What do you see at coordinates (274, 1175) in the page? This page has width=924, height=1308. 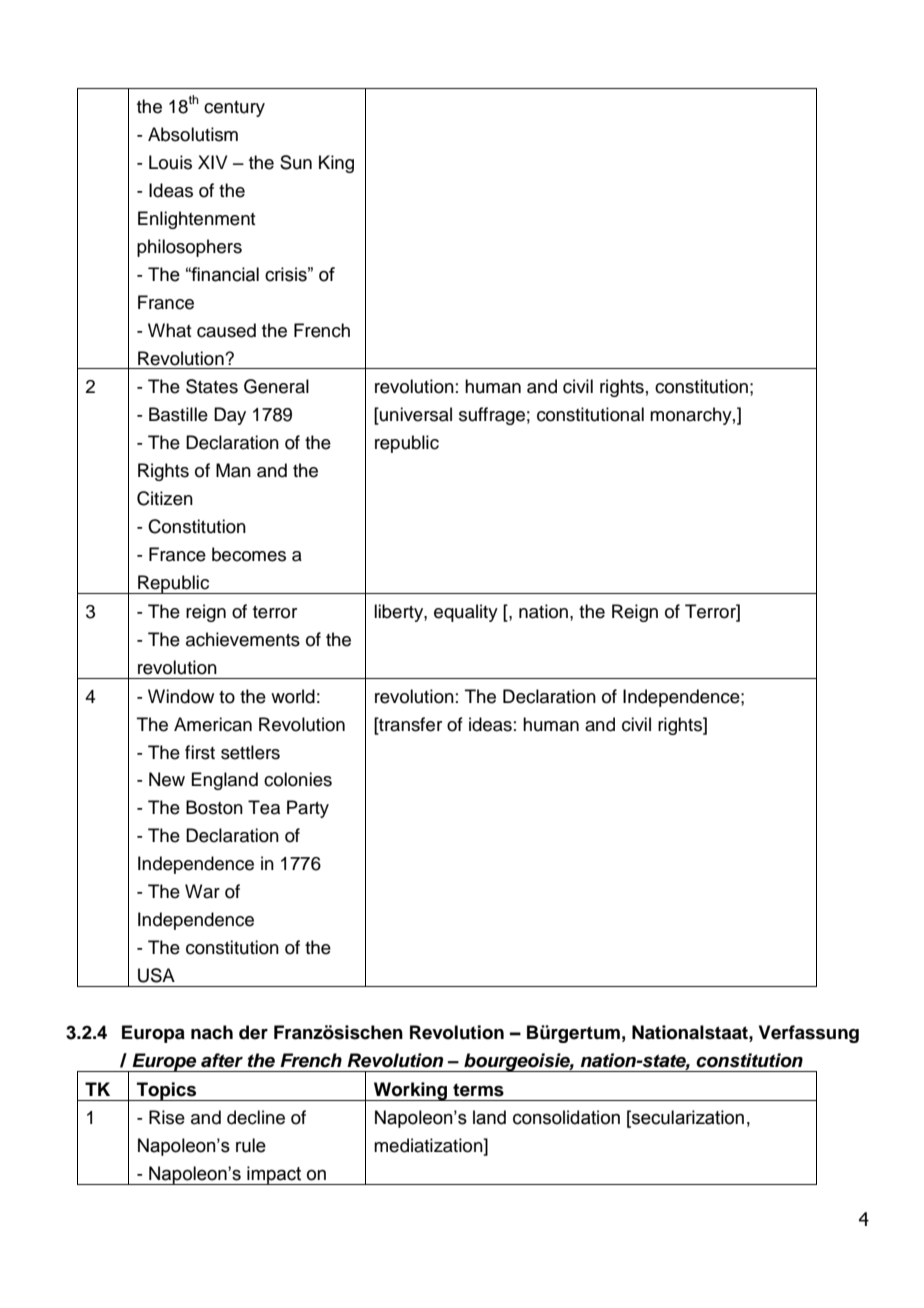 I see `impact` at bounding box center [274, 1175].
